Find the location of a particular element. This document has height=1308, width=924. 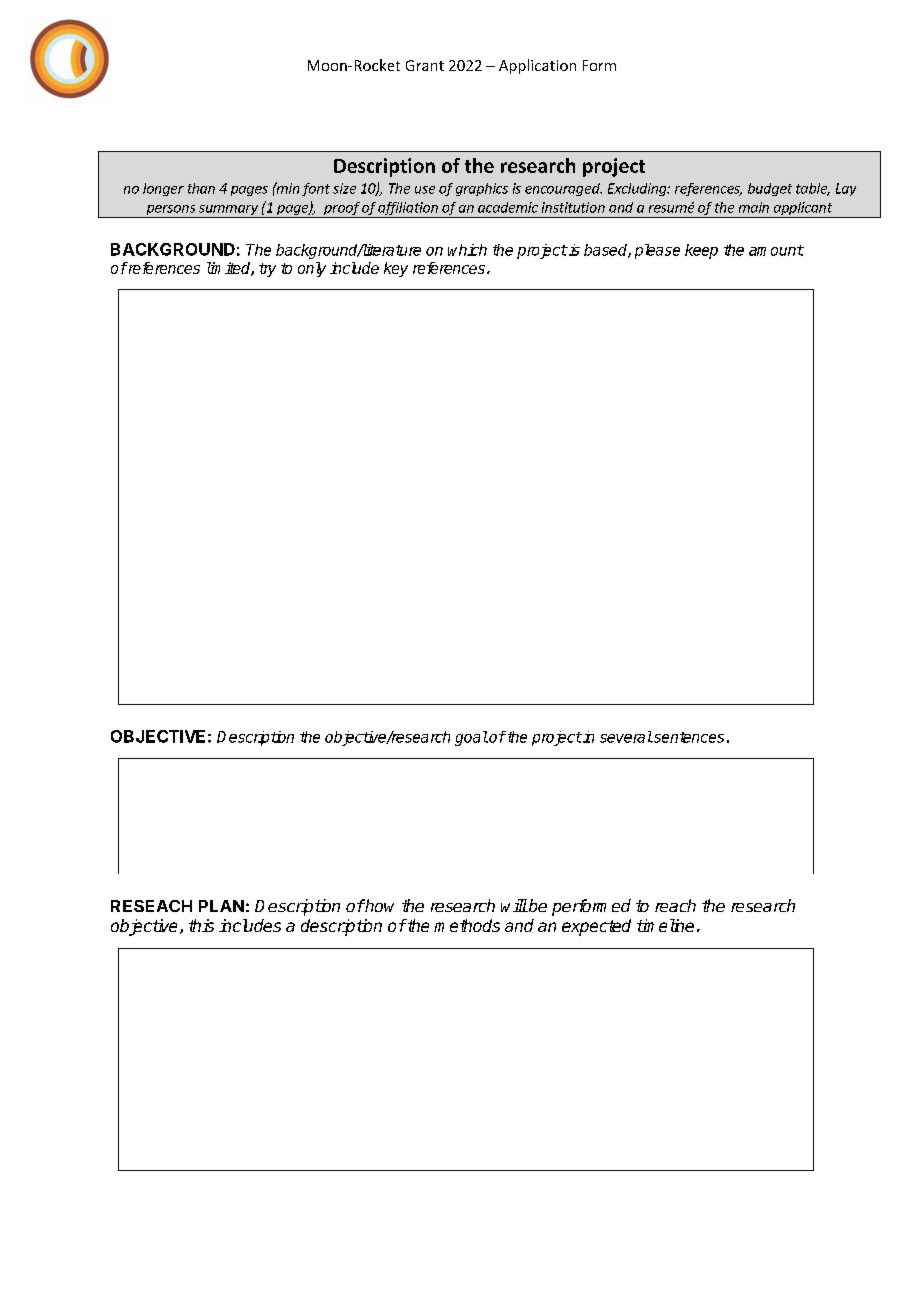

try is located at coordinates (267, 270).
